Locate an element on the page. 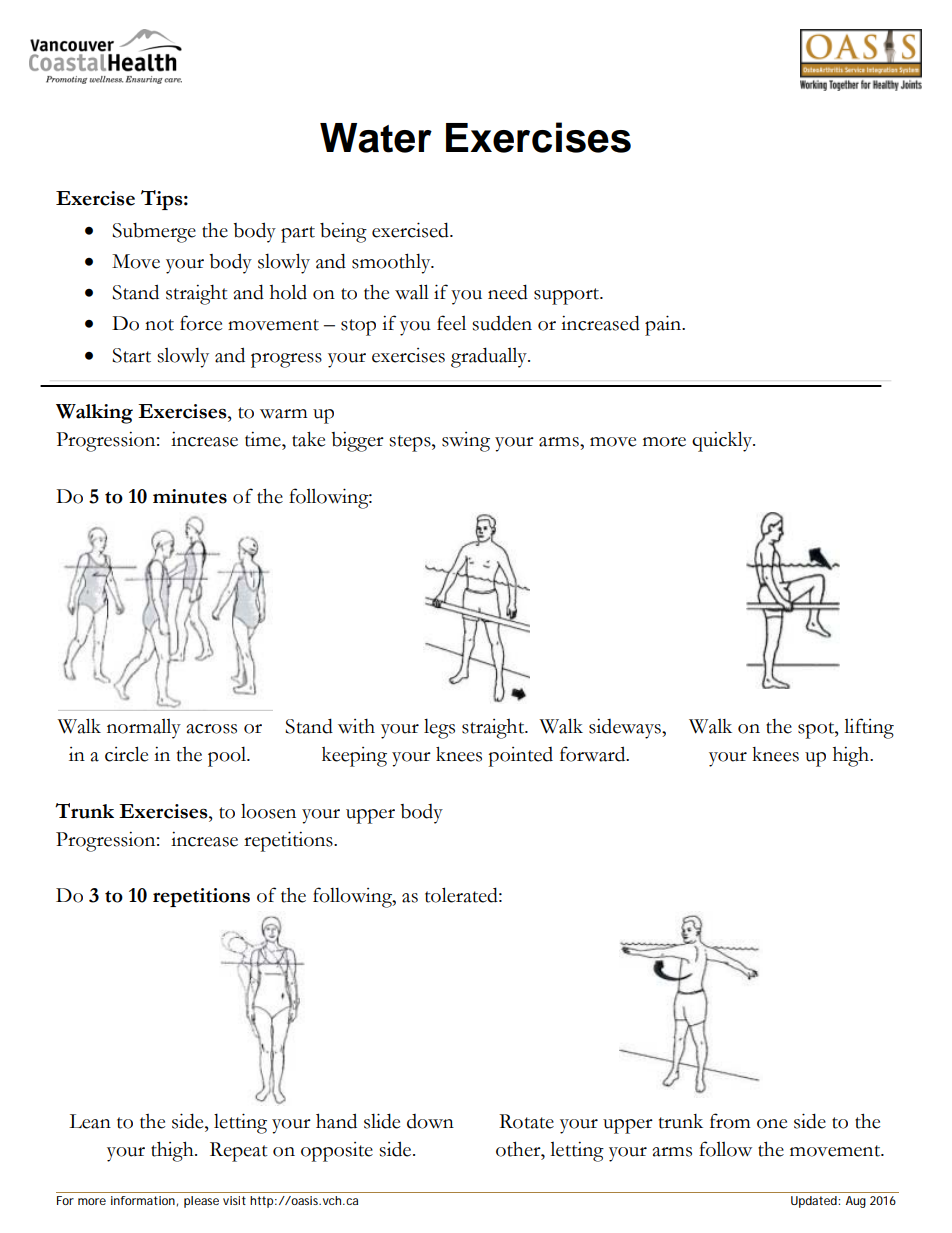  swing is located at coordinates (466, 442).
